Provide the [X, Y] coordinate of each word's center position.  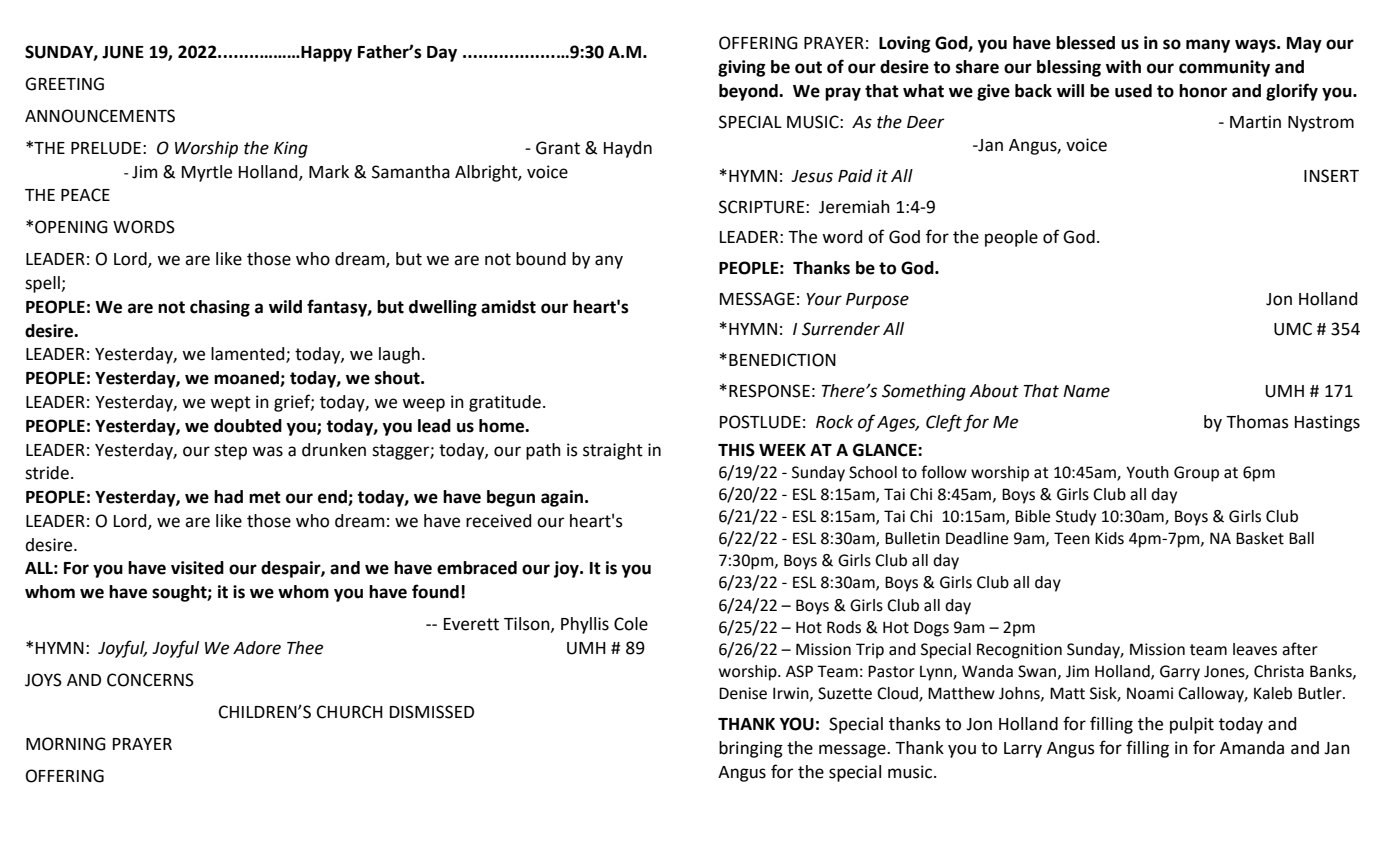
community [1224, 68]
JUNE [123, 52]
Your [824, 299]
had [228, 497]
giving [741, 68]
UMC [1293, 329]
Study [1076, 518]
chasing [220, 308]
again [563, 498]
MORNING [66, 744]
